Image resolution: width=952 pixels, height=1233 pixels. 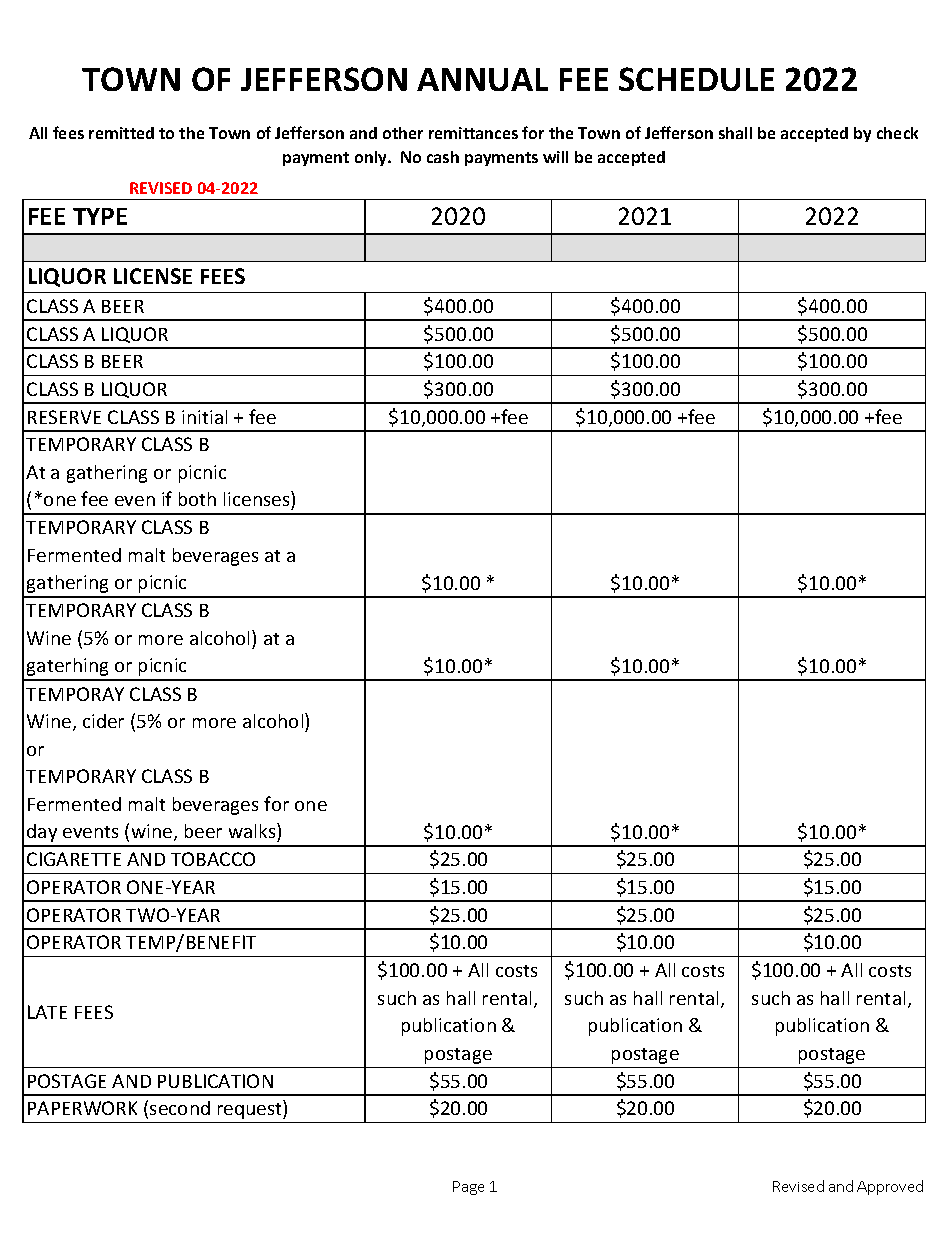 What do you see at coordinates (473, 133) in the page?
I see `remittances` at bounding box center [473, 133].
